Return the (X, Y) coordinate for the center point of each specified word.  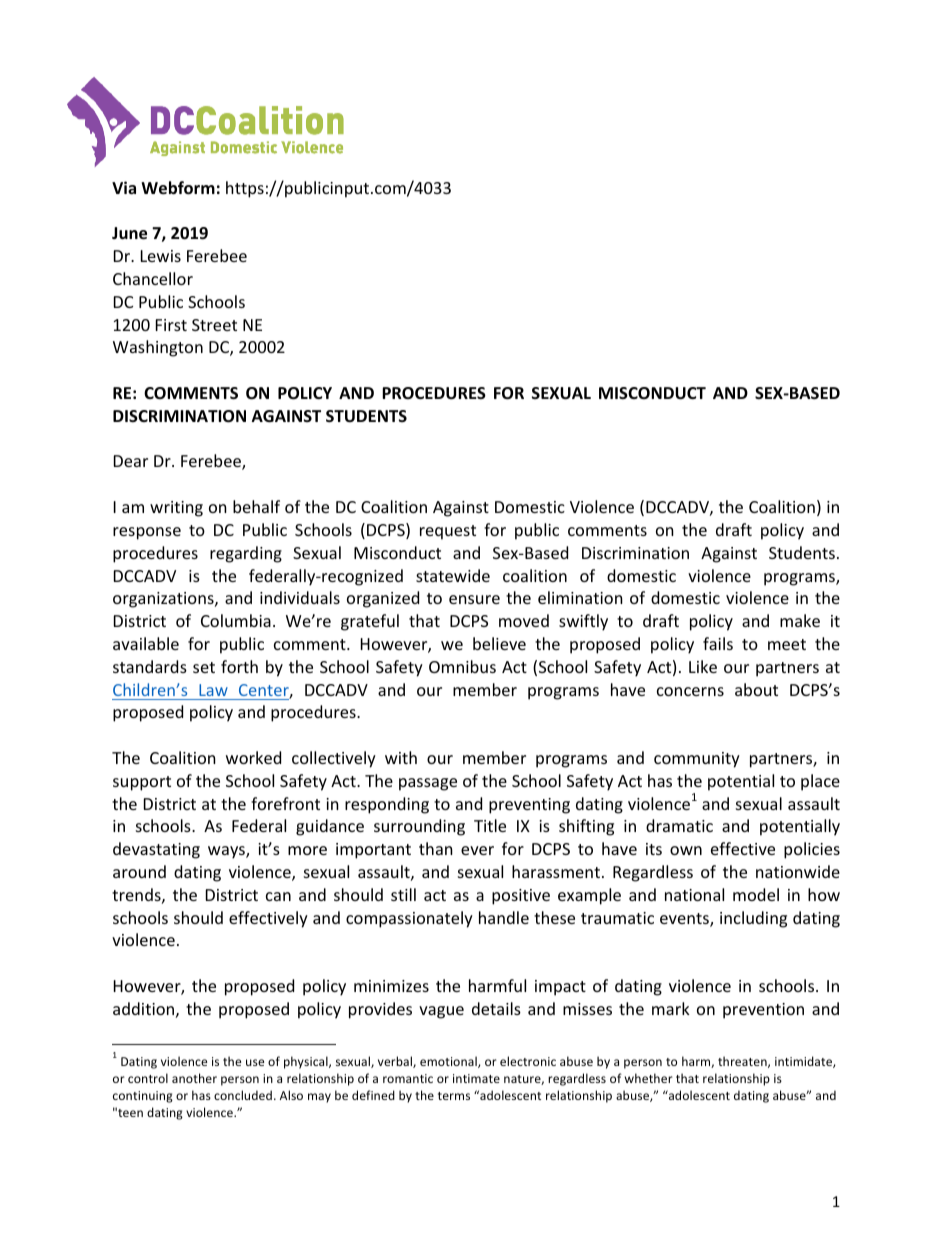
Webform (178, 188)
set (204, 667)
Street (214, 325)
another (194, 1078)
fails (718, 643)
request (448, 532)
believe (499, 643)
